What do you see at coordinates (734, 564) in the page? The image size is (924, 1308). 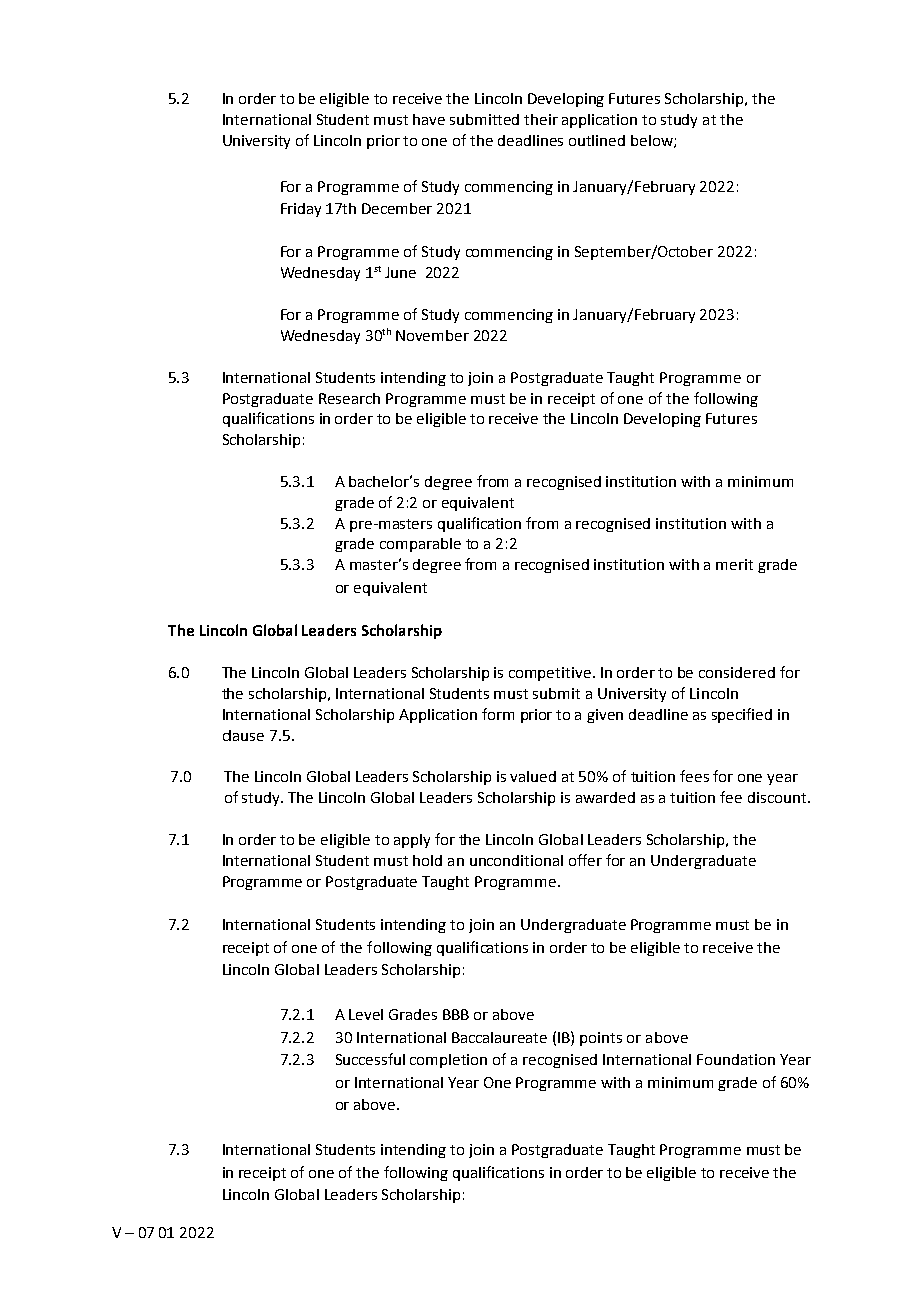 I see `merit` at bounding box center [734, 564].
